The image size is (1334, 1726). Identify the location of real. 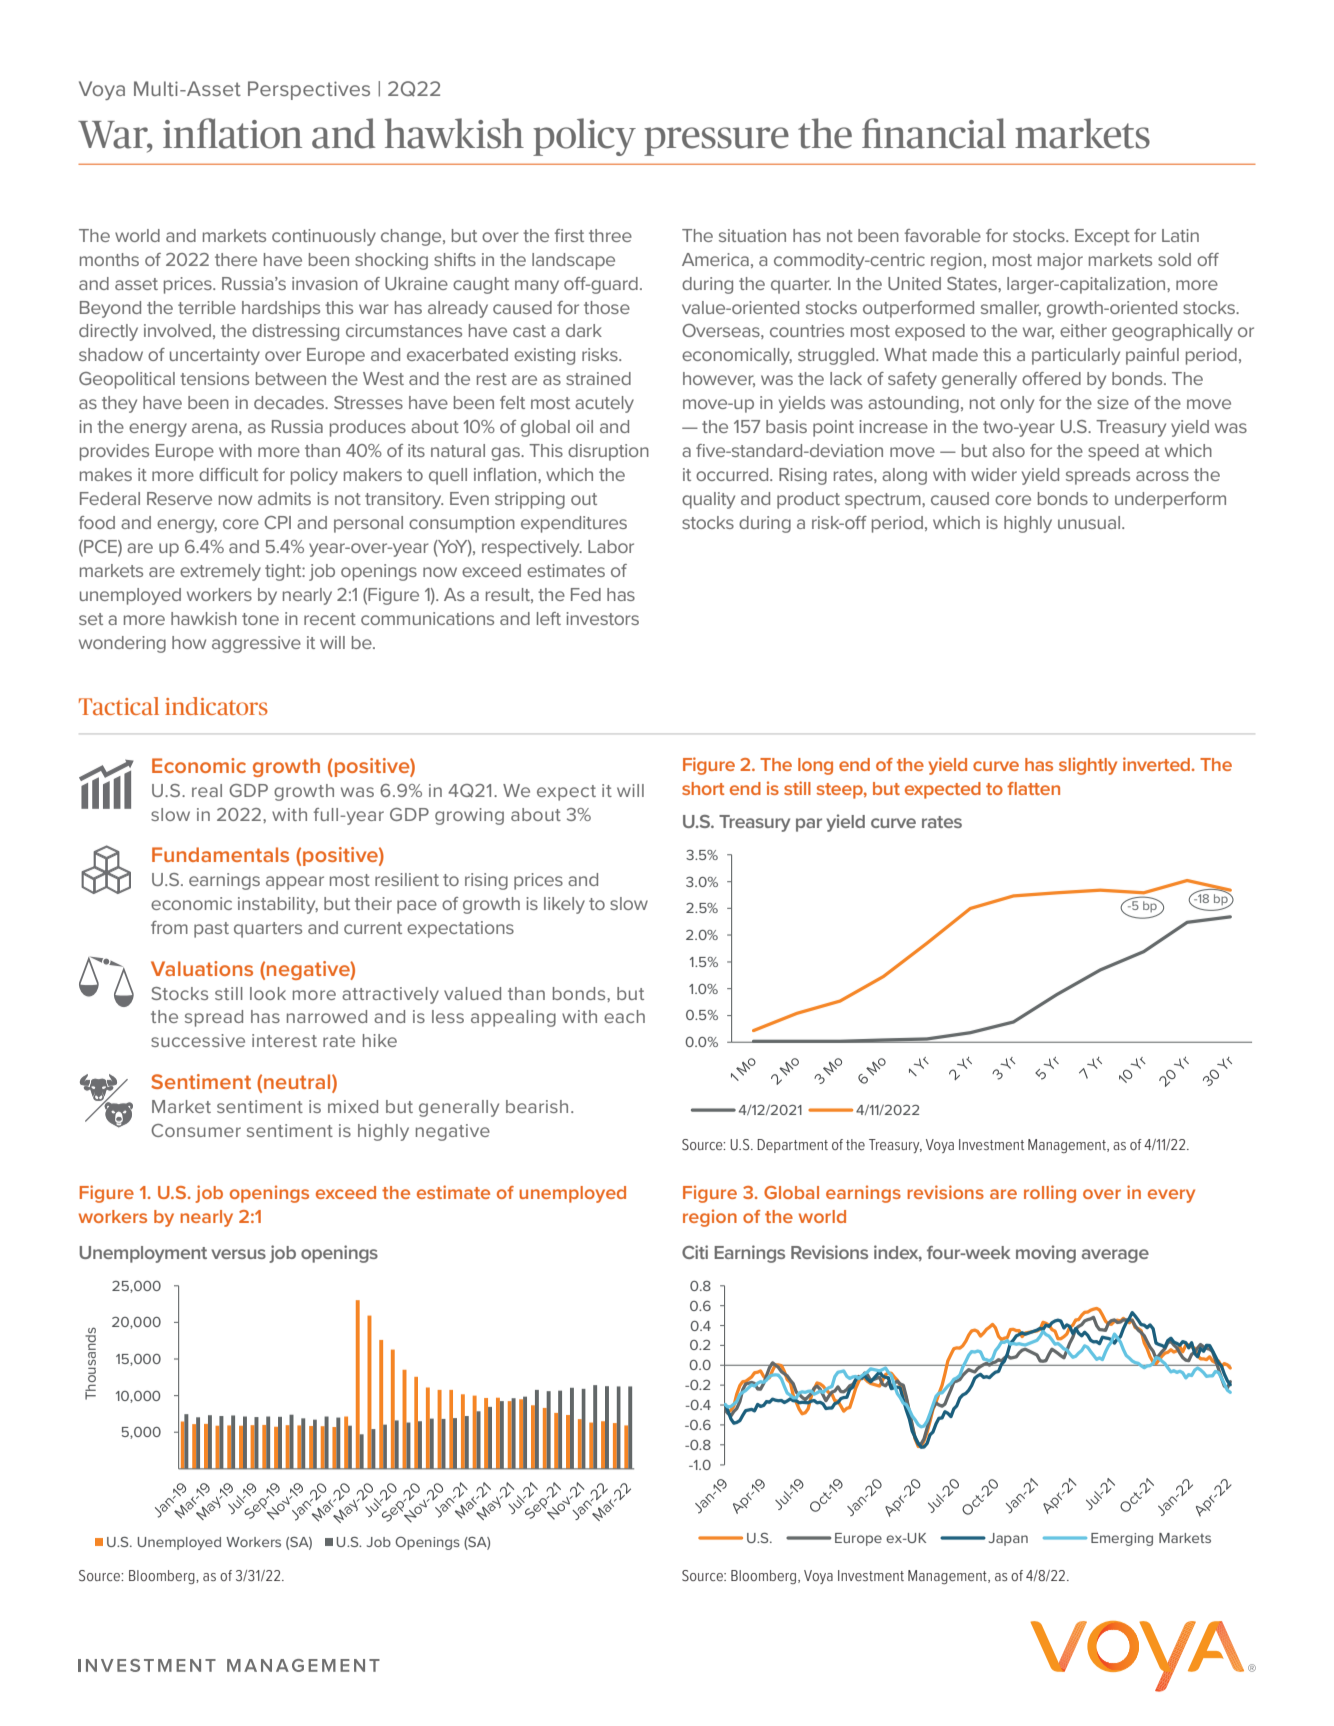
(207, 790).
